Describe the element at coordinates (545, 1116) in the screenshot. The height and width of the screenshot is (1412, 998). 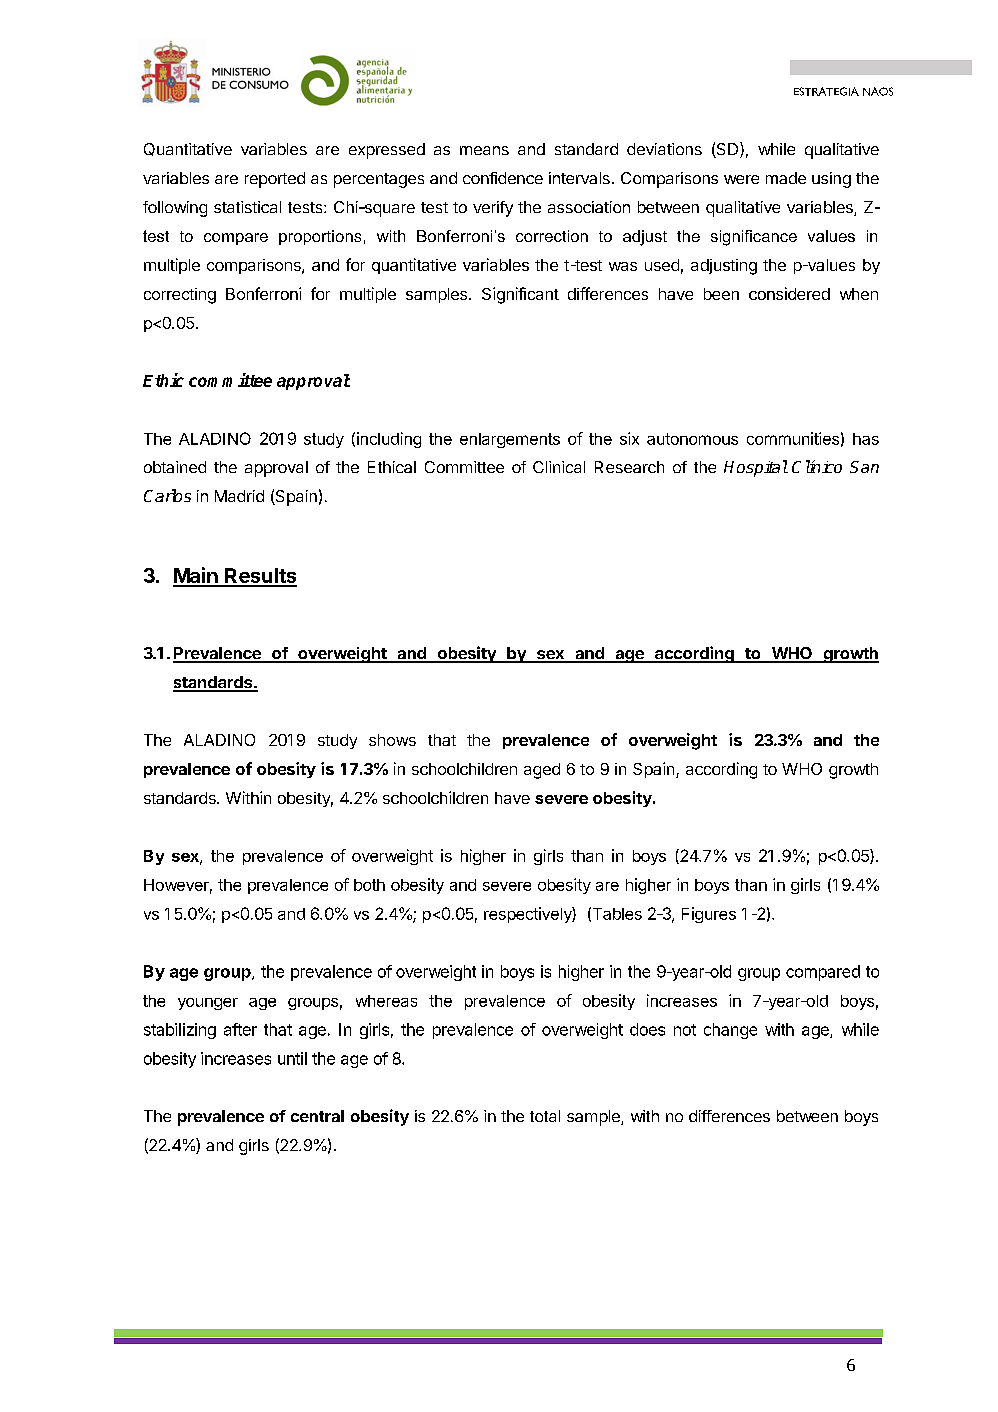
I see `total` at that location.
